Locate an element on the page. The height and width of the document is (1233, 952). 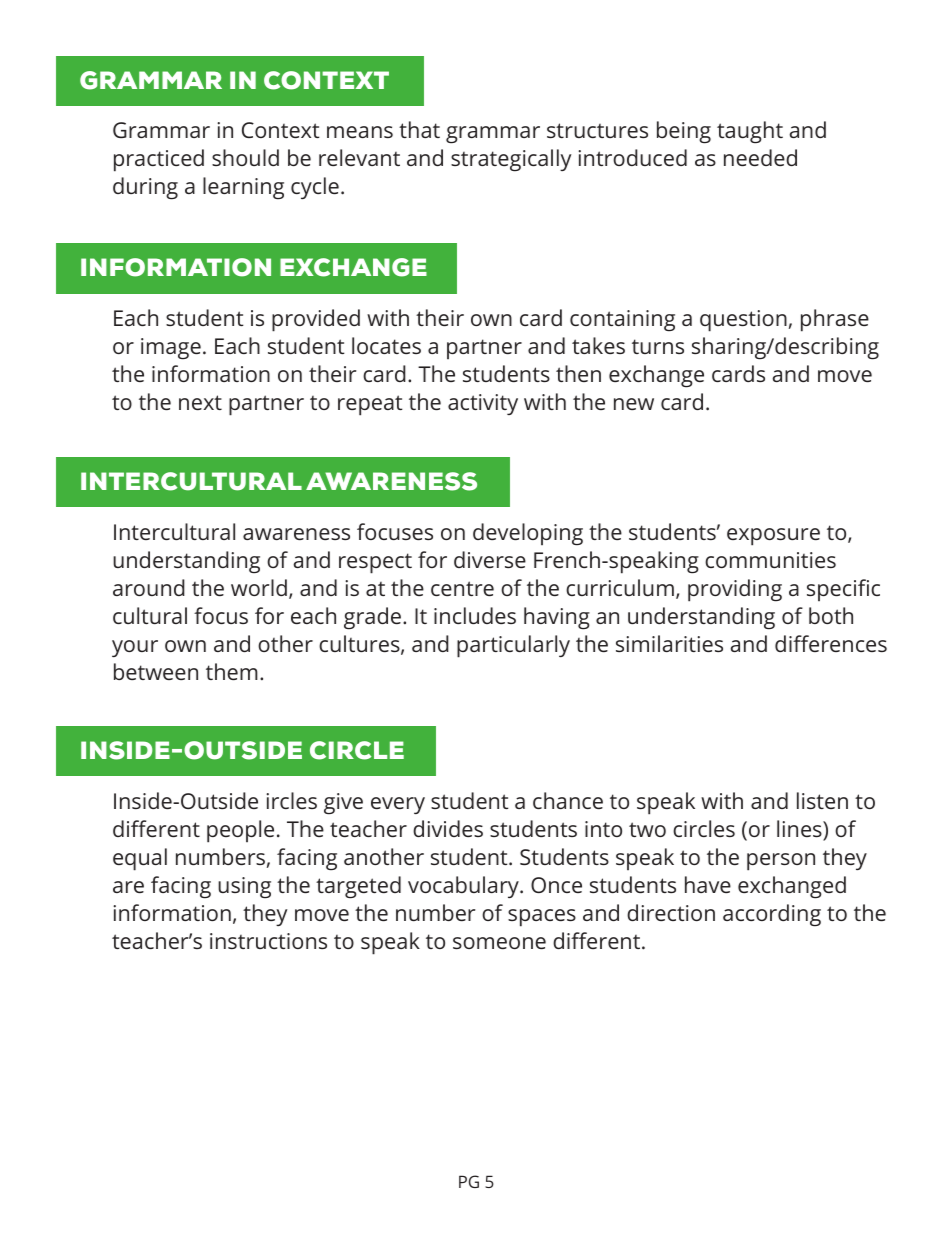
differences is located at coordinates (831, 643).
